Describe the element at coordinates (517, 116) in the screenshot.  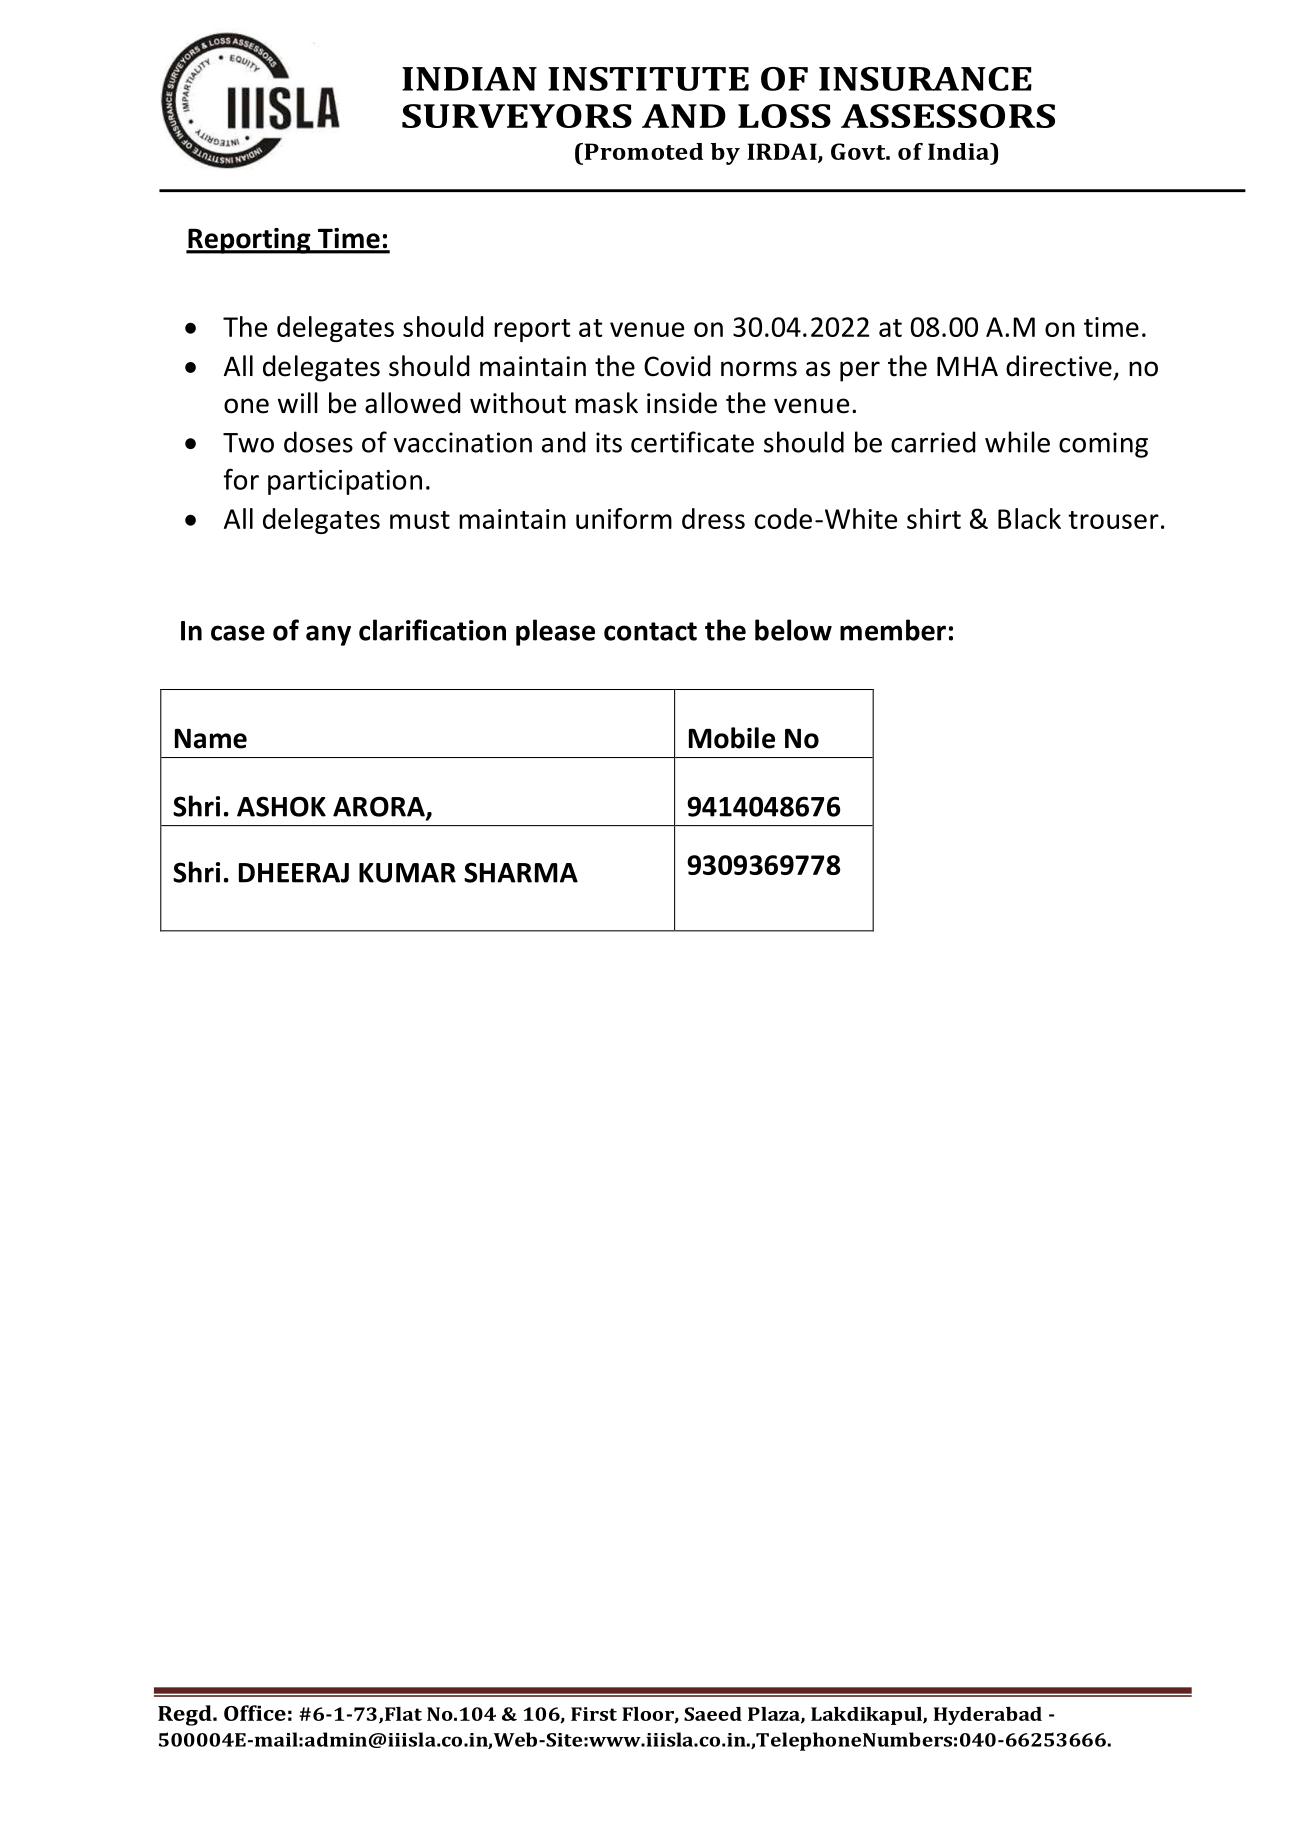
I see `SURVEYORS` at that location.
